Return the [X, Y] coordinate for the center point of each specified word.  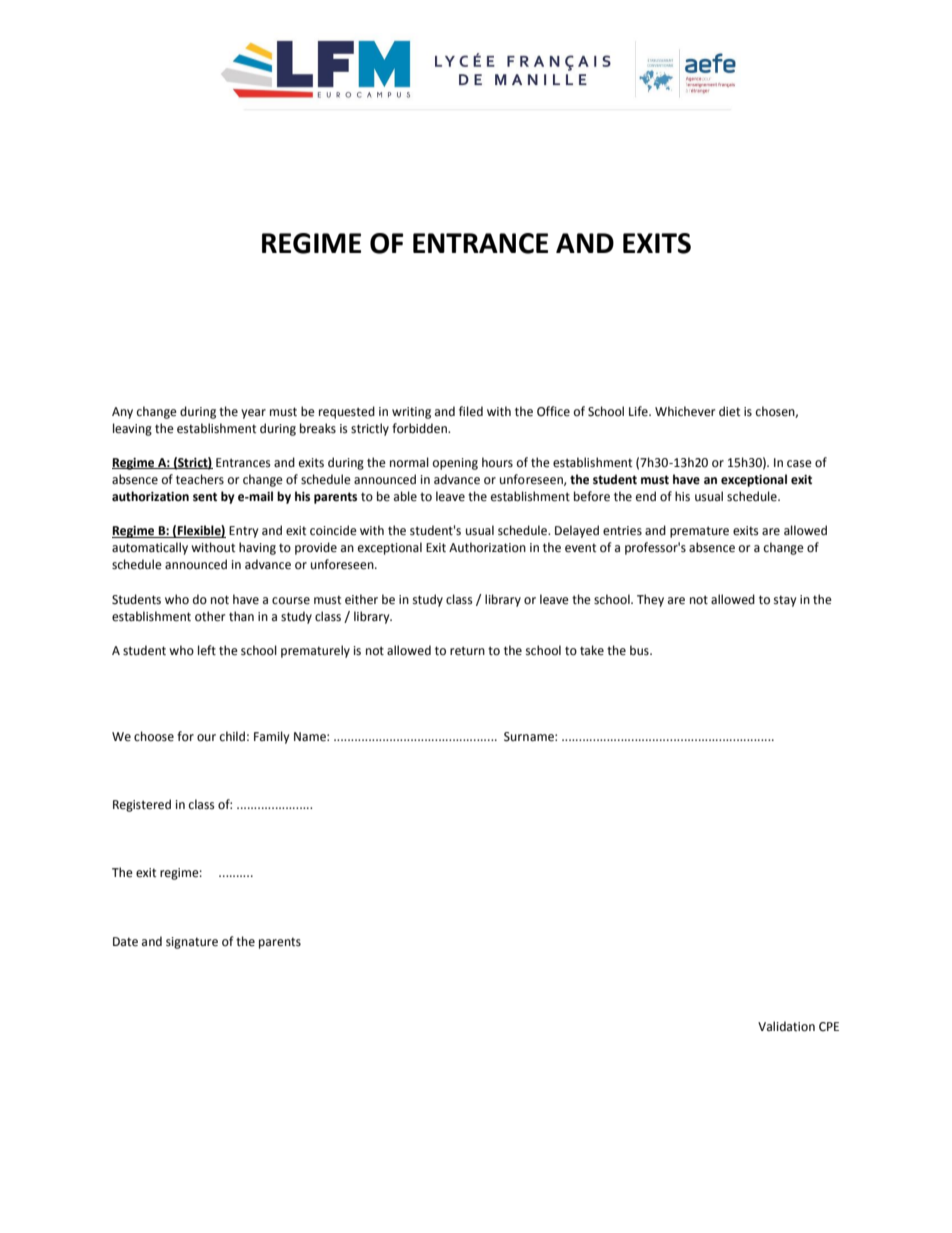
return [467, 651]
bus [640, 650]
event [580, 548]
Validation [786, 1026]
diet [729, 411]
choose [154, 736]
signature [192, 943]
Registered [142, 805]
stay [785, 601]
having [257, 548]
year [253, 414]
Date [125, 942]
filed [471, 411]
